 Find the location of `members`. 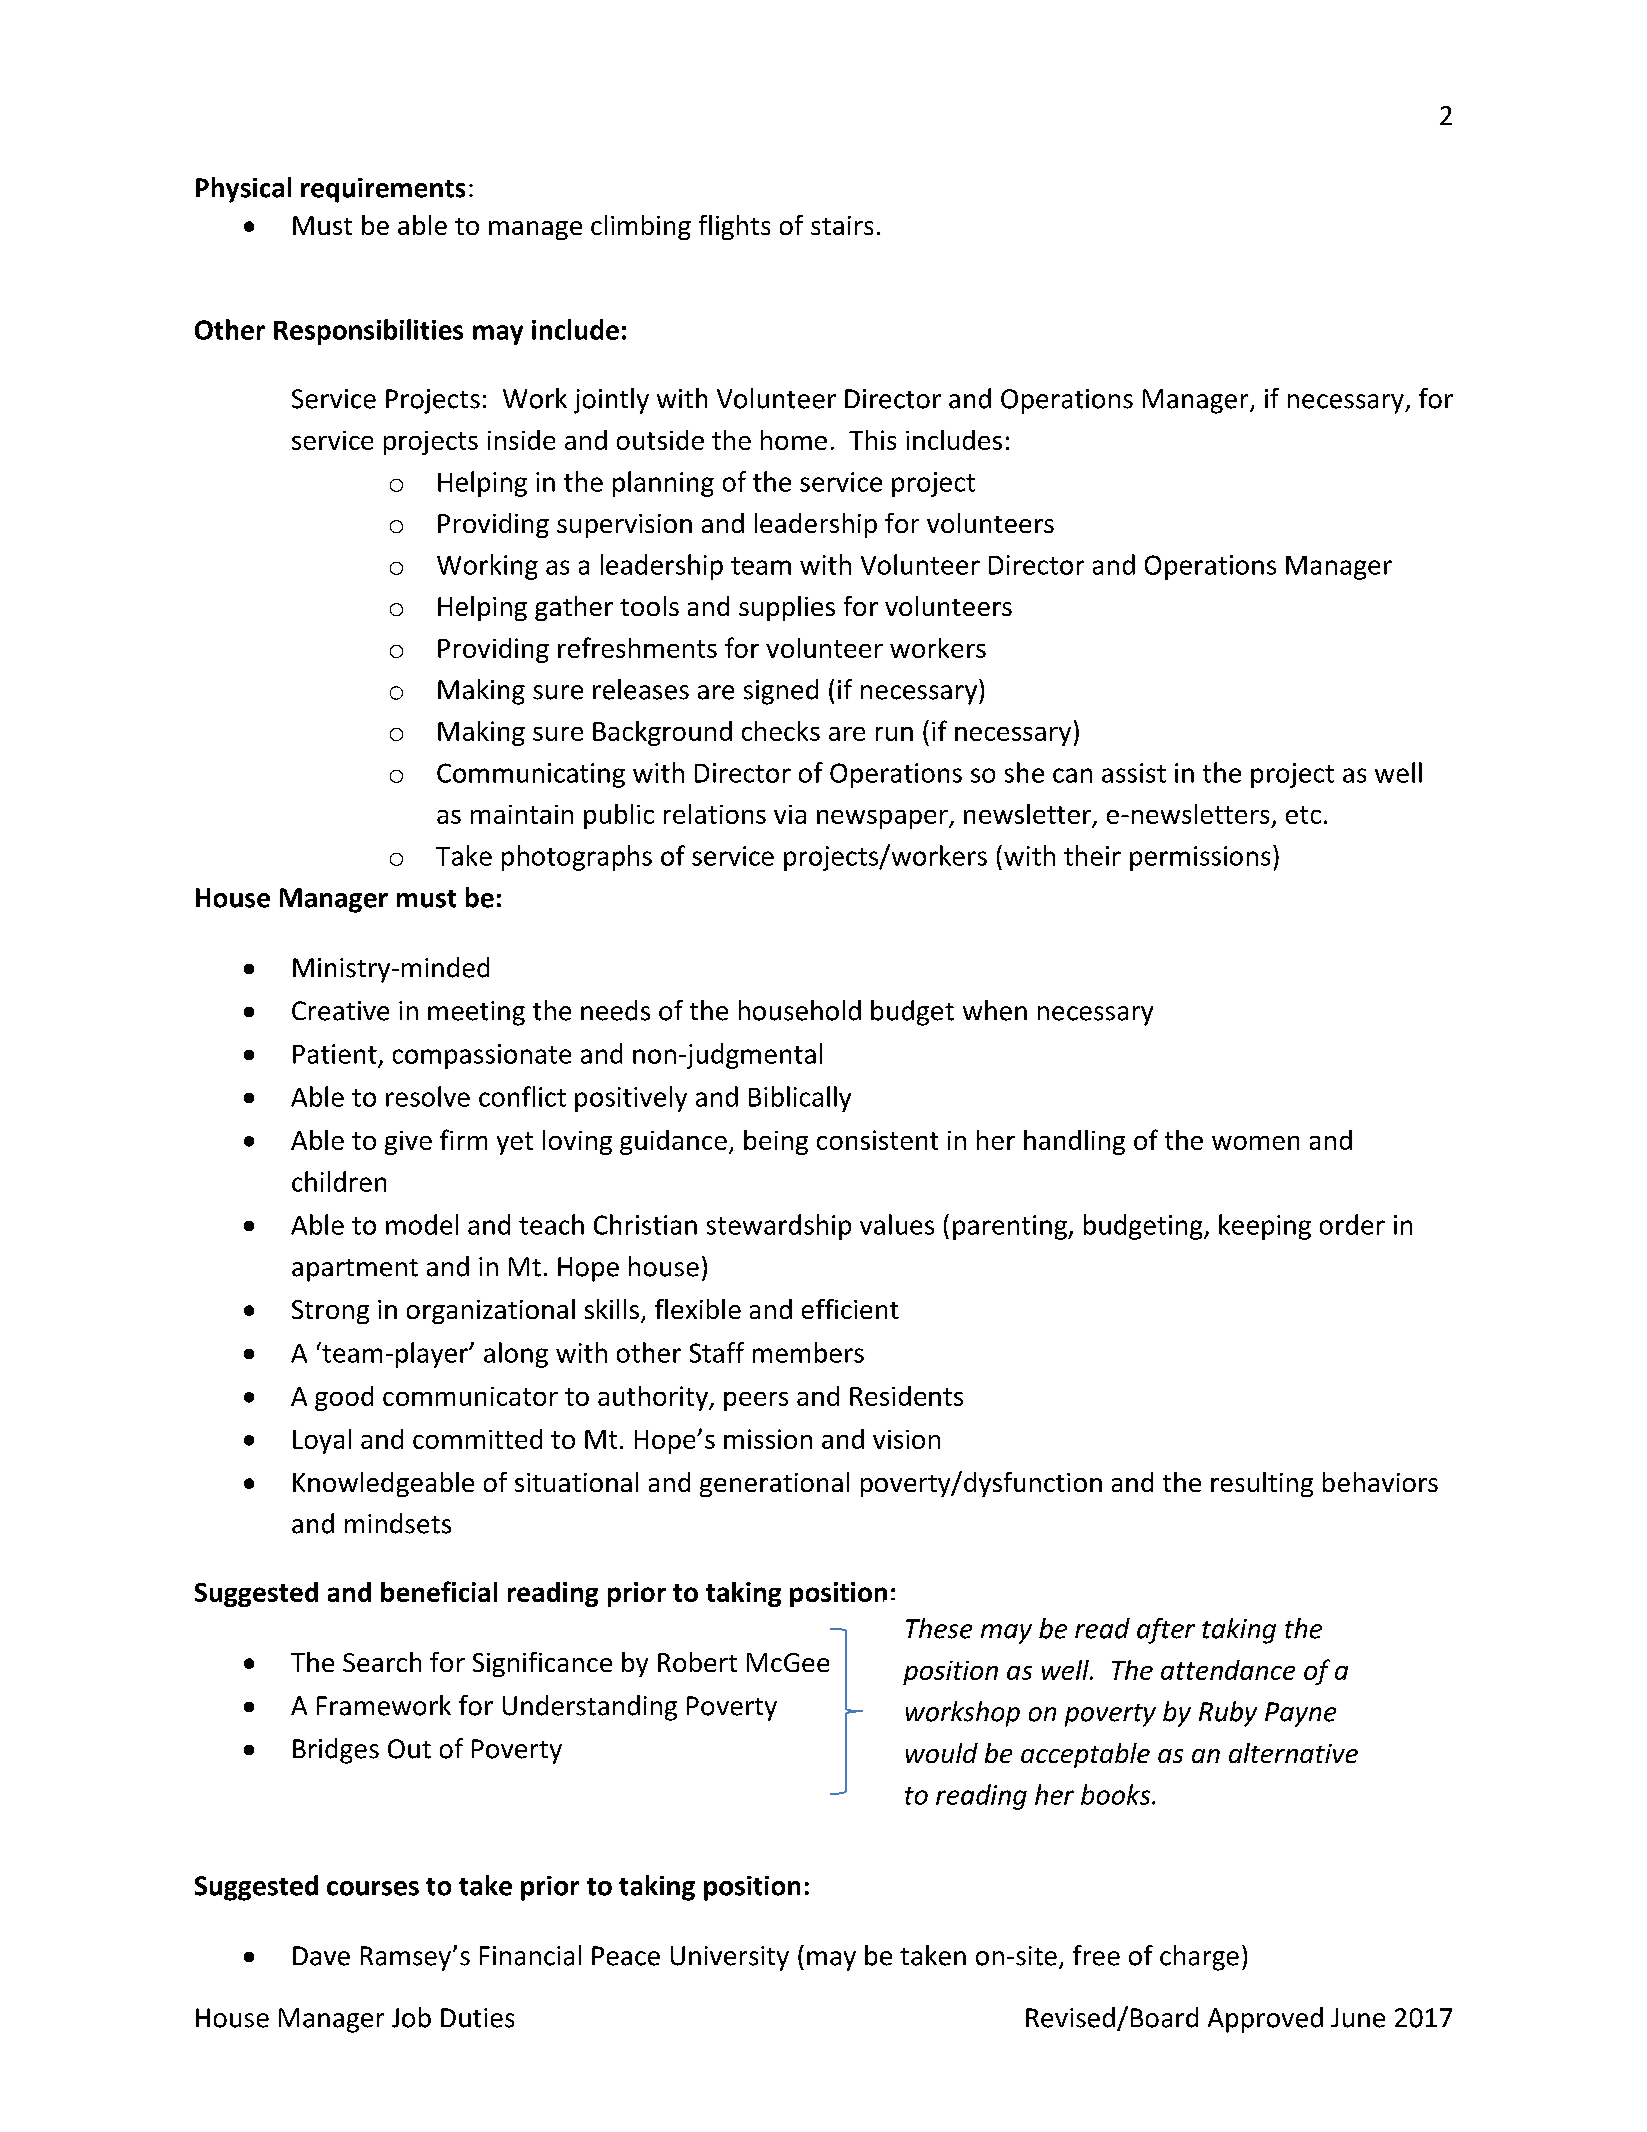

members is located at coordinates (808, 1352).
